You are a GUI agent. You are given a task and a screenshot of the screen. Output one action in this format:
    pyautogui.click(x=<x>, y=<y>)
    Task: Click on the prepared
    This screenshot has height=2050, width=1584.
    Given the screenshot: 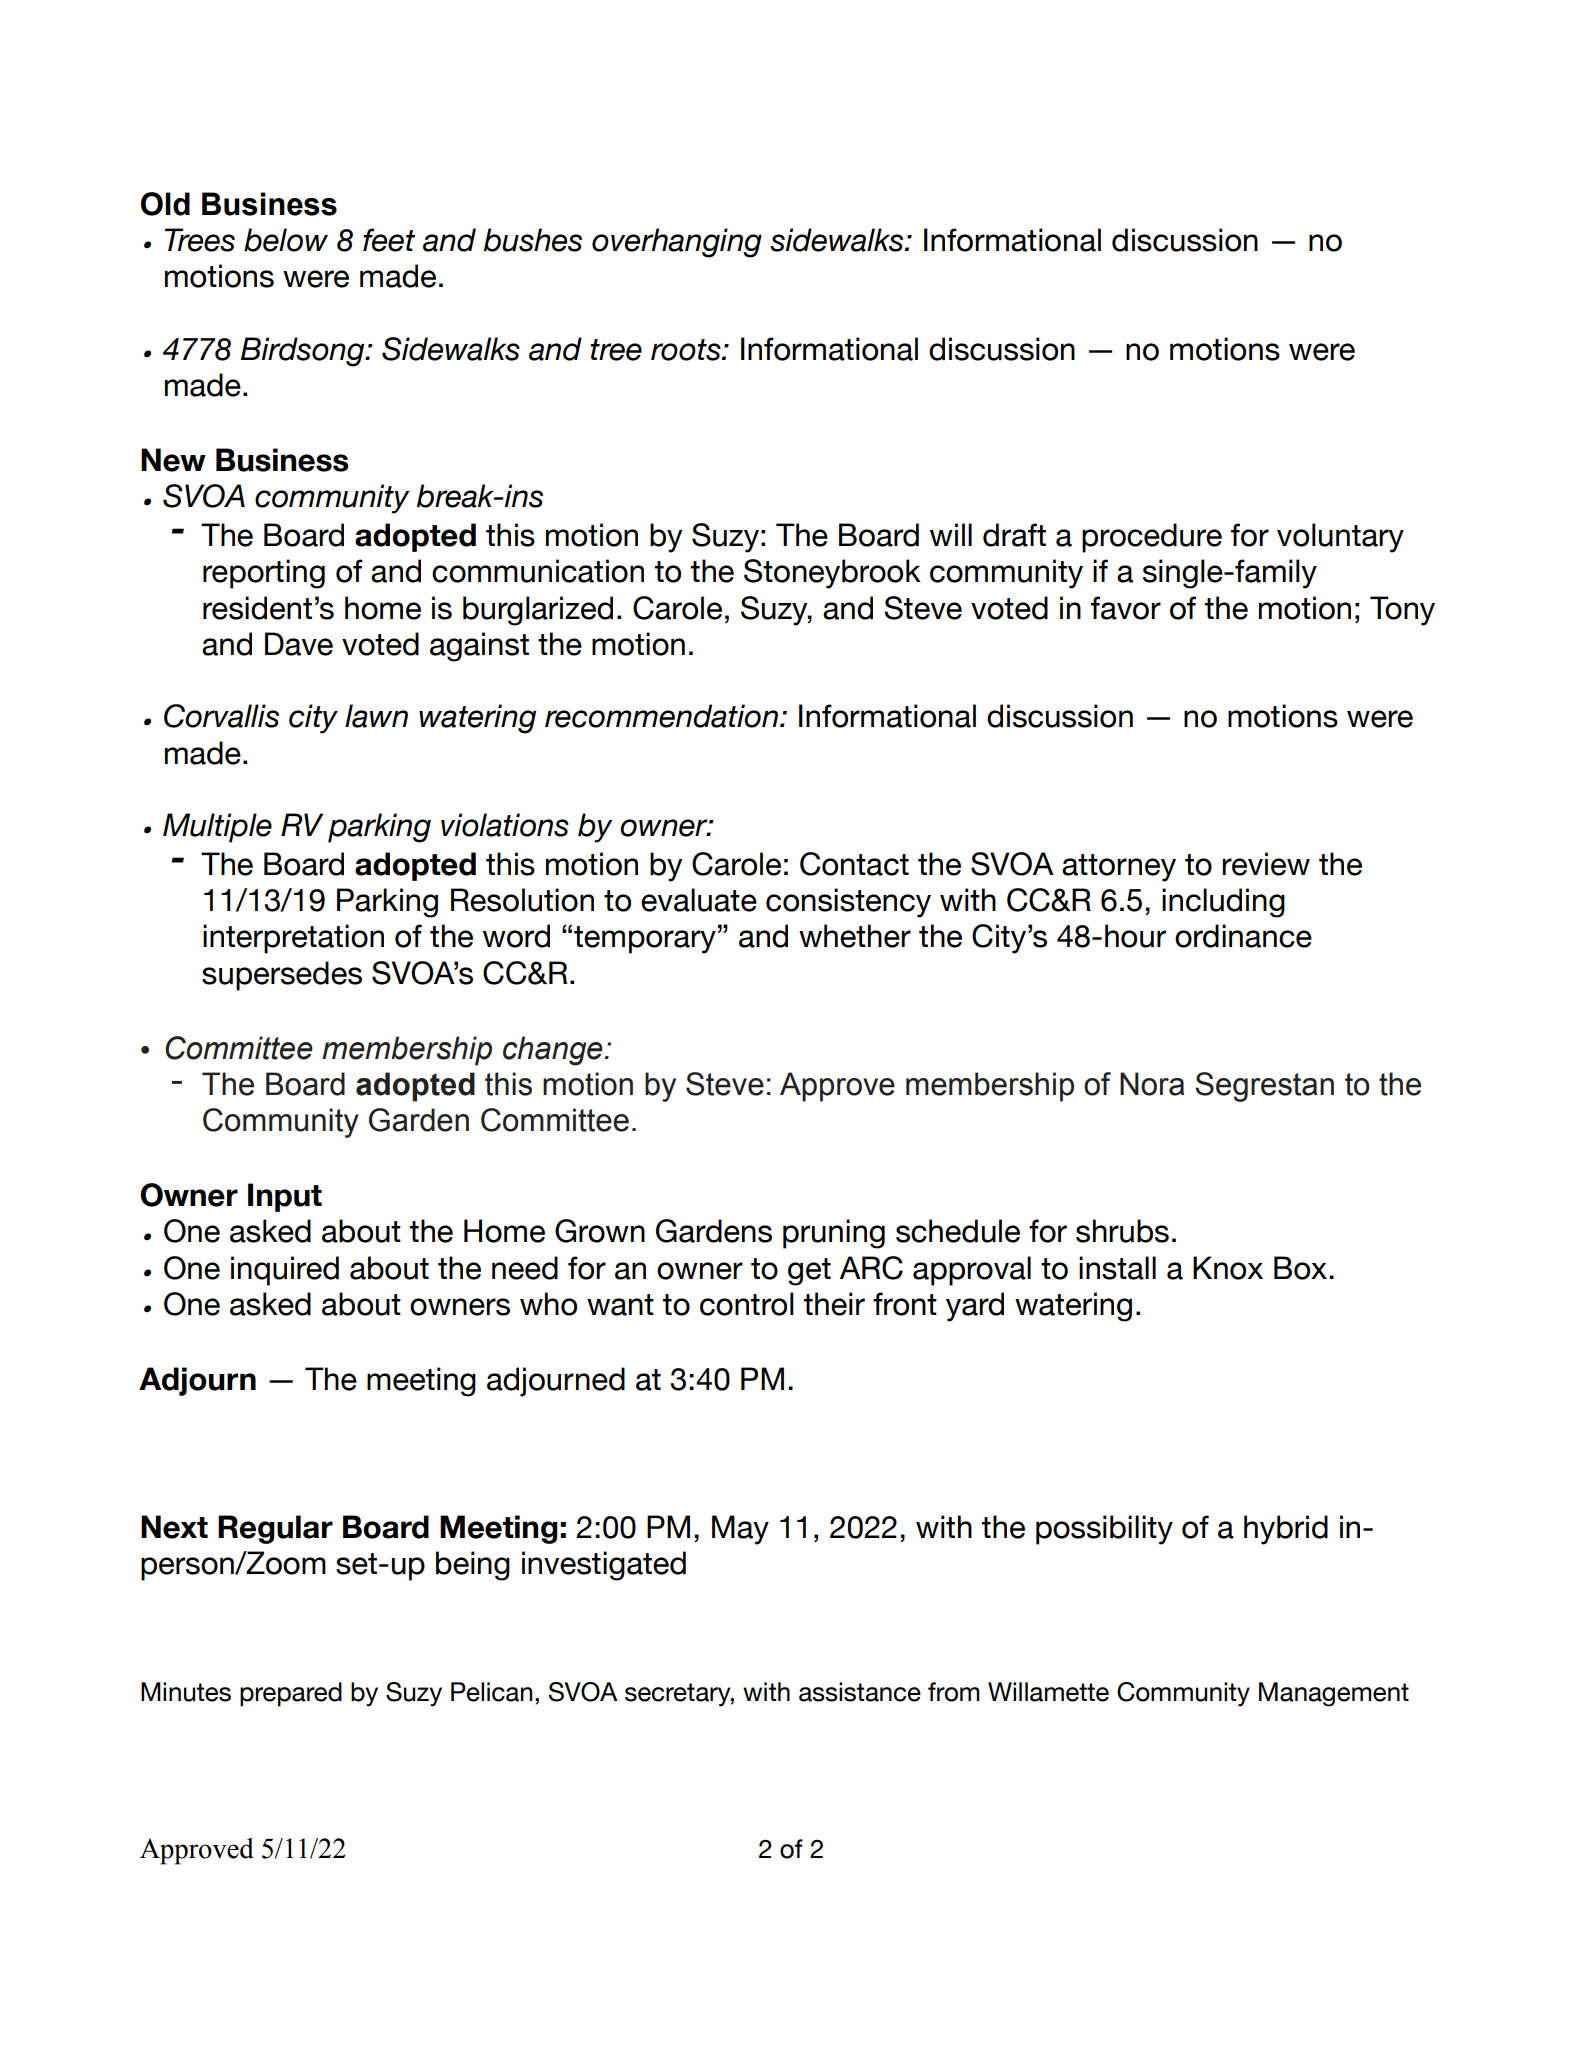 What is the action you would take?
    pyautogui.click(x=291, y=1694)
